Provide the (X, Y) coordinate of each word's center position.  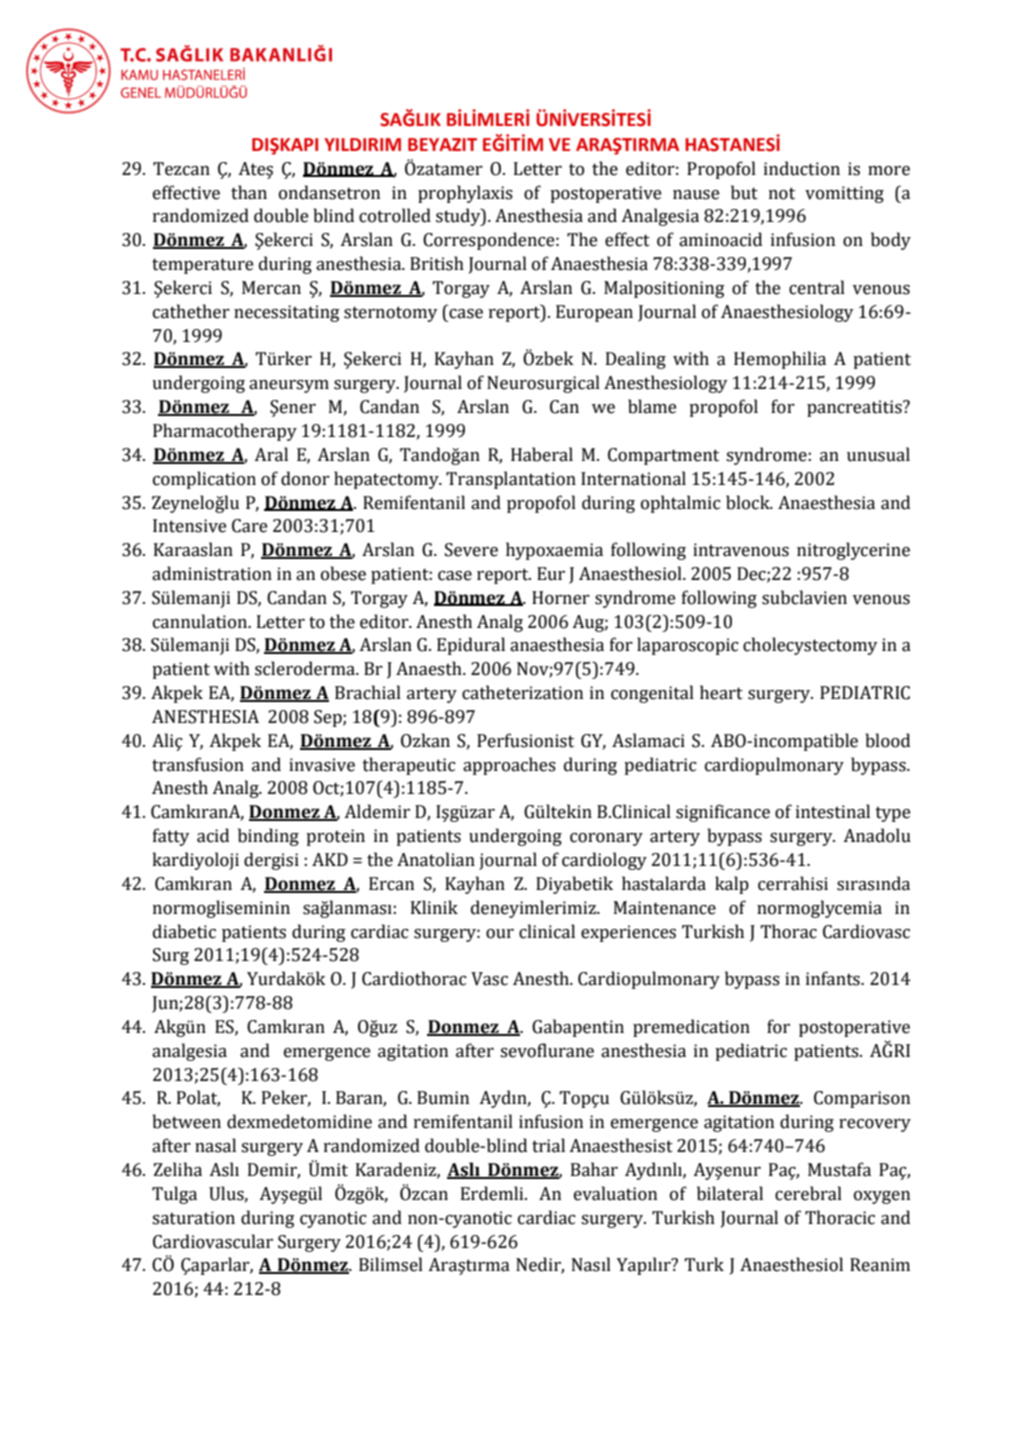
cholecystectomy (810, 646)
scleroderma (306, 668)
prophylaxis (465, 194)
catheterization (522, 692)
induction (802, 168)
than (249, 192)
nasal (215, 1145)
